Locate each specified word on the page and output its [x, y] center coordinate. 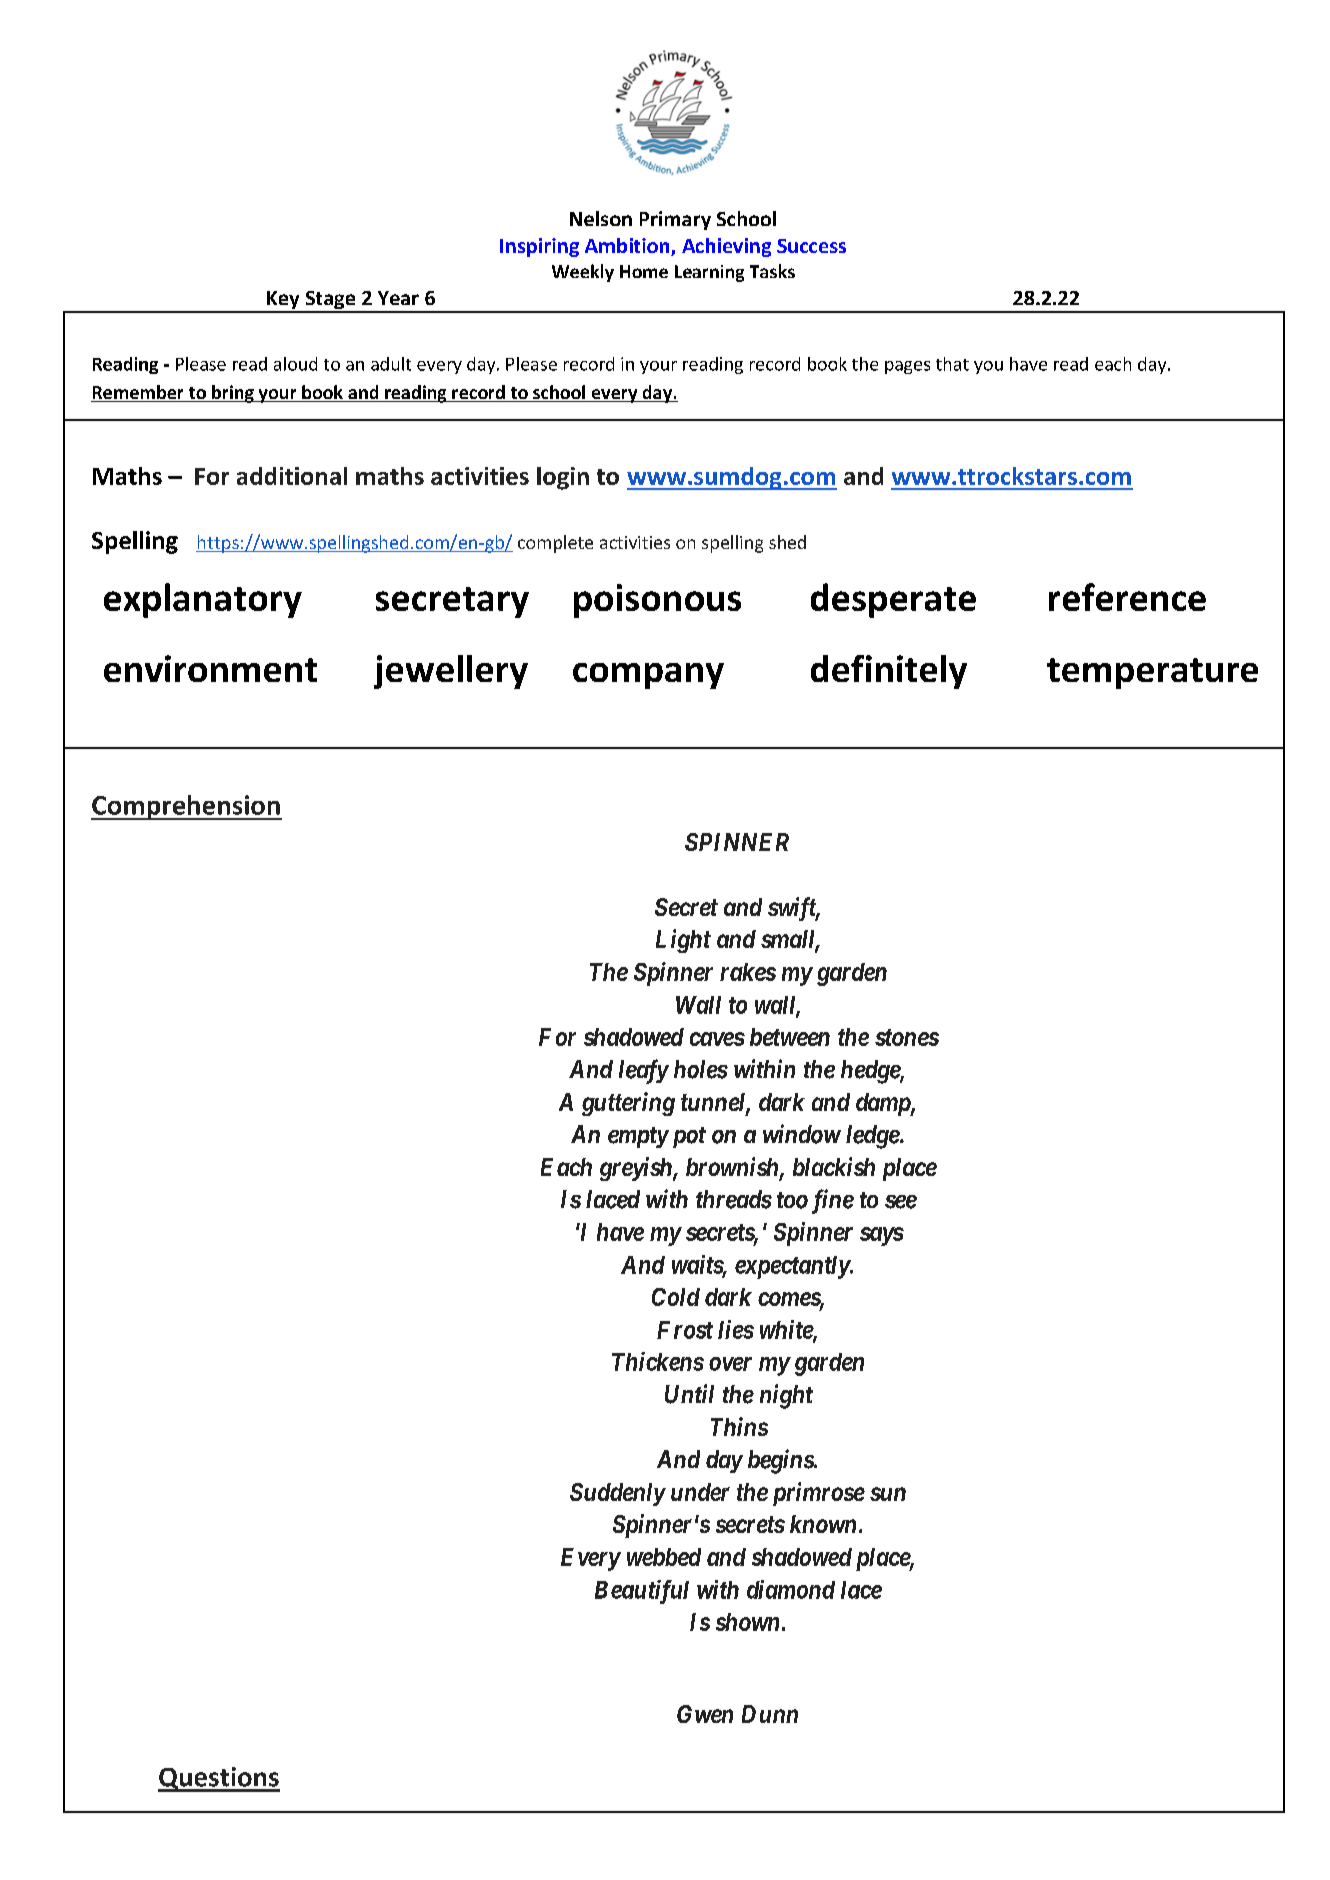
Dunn [770, 1714]
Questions [219, 1779]
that [952, 364]
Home [644, 271]
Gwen [705, 1714]
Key [283, 301]
